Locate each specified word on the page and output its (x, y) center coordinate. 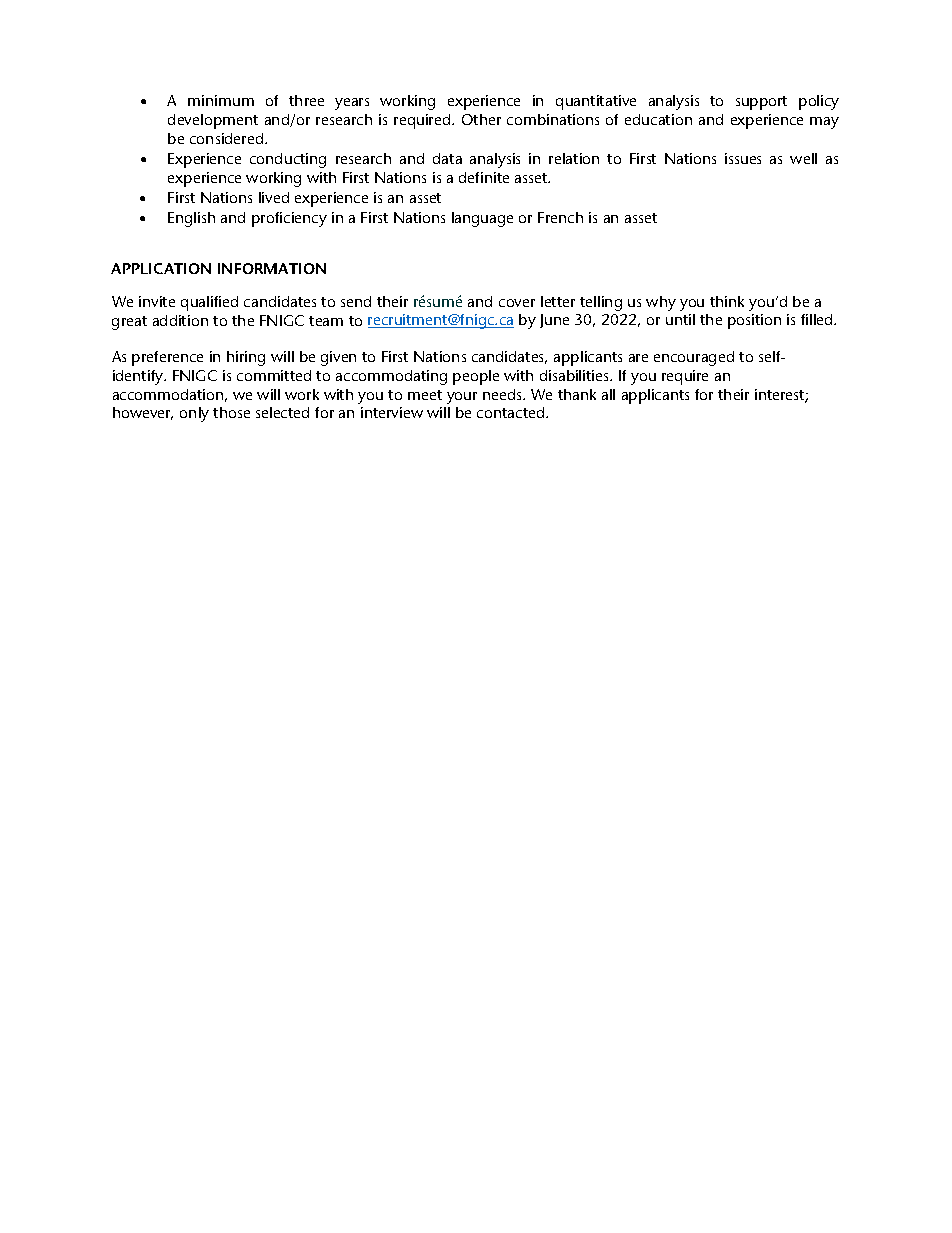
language (482, 219)
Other (481, 119)
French (560, 217)
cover (517, 303)
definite (484, 177)
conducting (288, 160)
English (191, 219)
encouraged (694, 358)
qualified (209, 303)
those (231, 412)
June (554, 321)
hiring (246, 358)
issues (743, 158)
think (727, 301)
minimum (221, 100)
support (761, 103)
